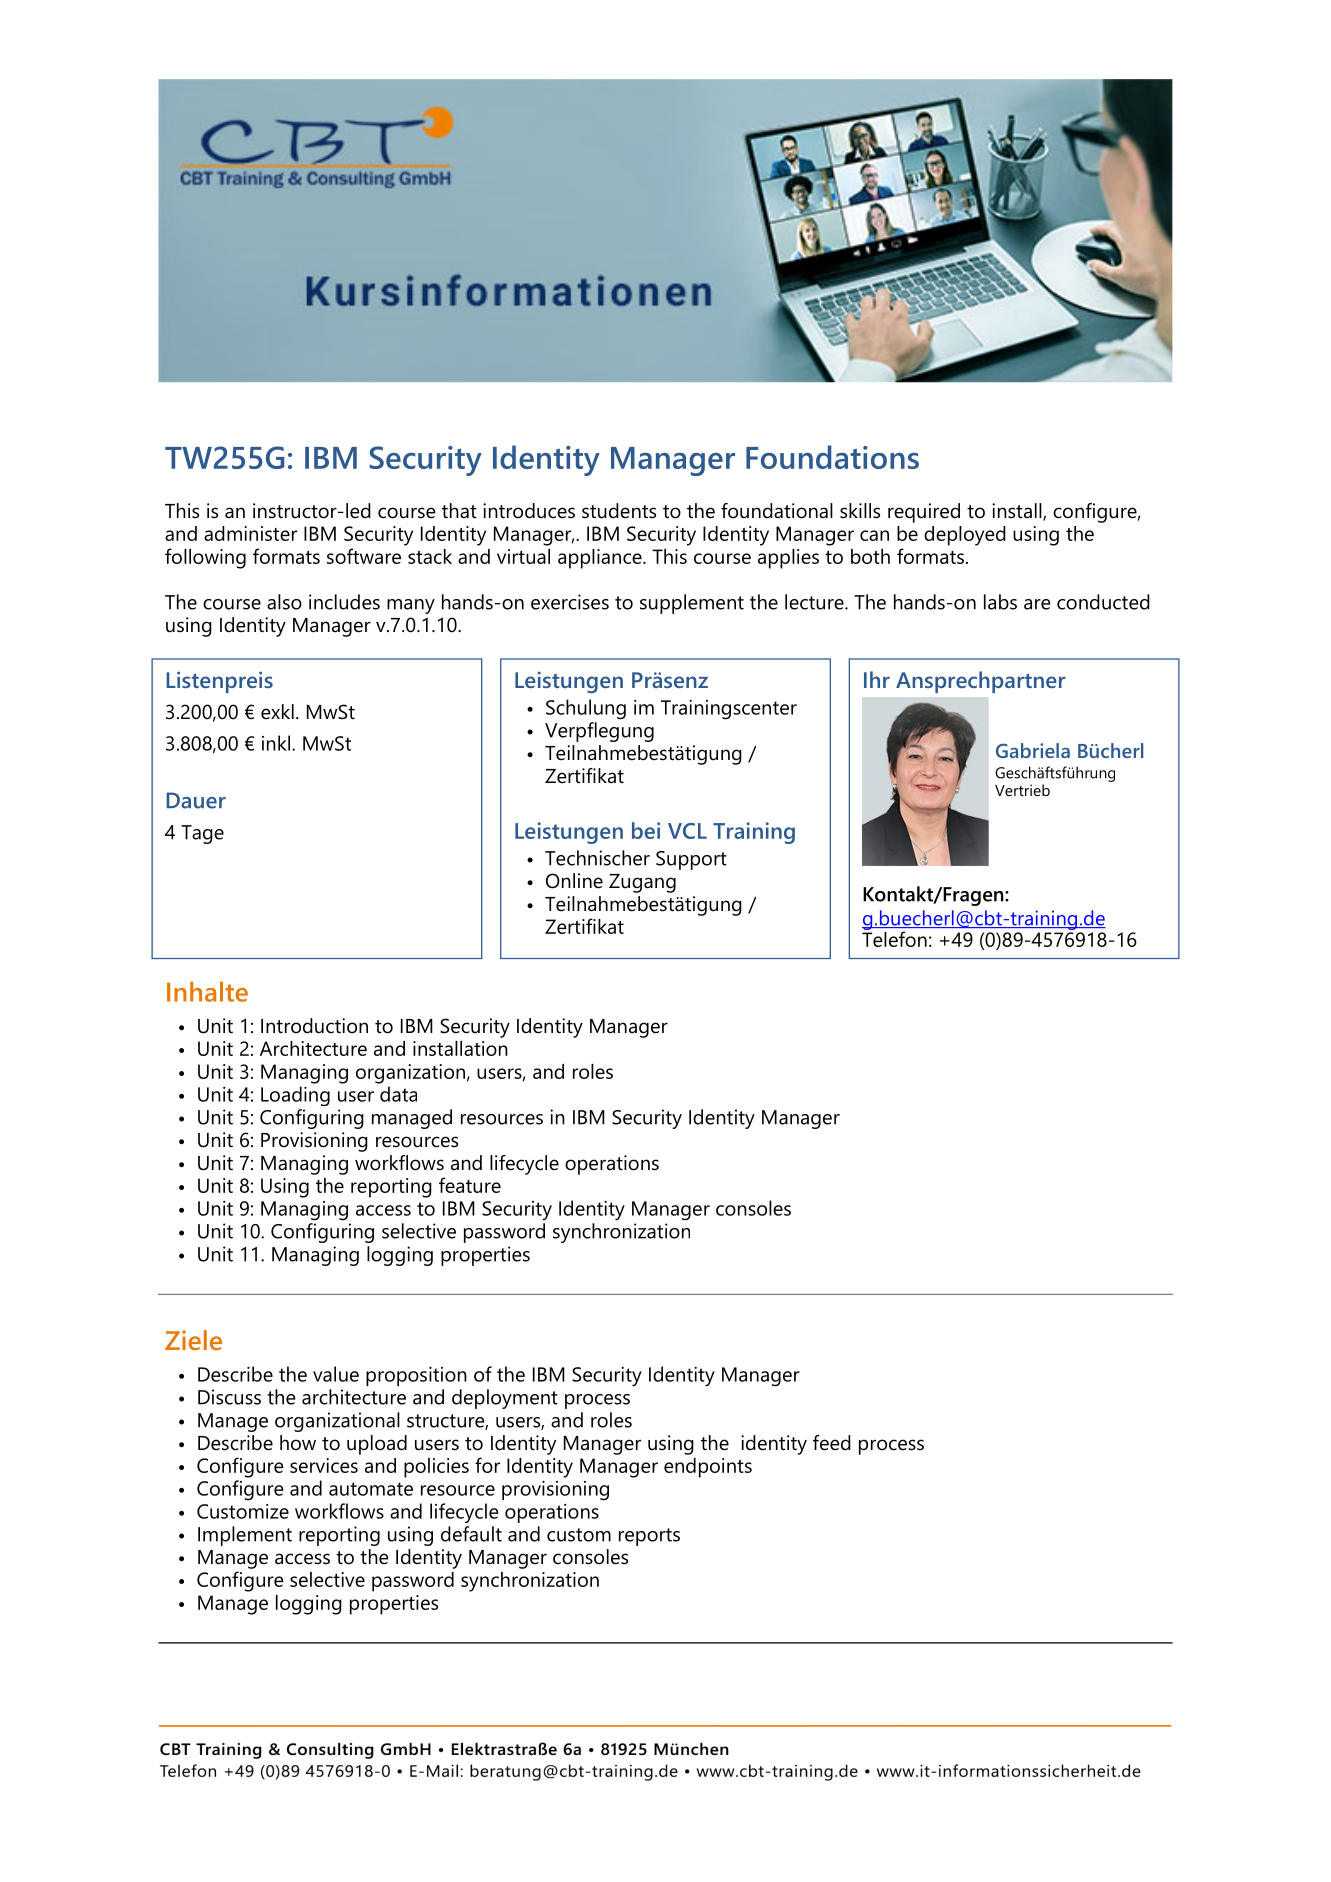  I want to click on reports, so click(649, 1537).
